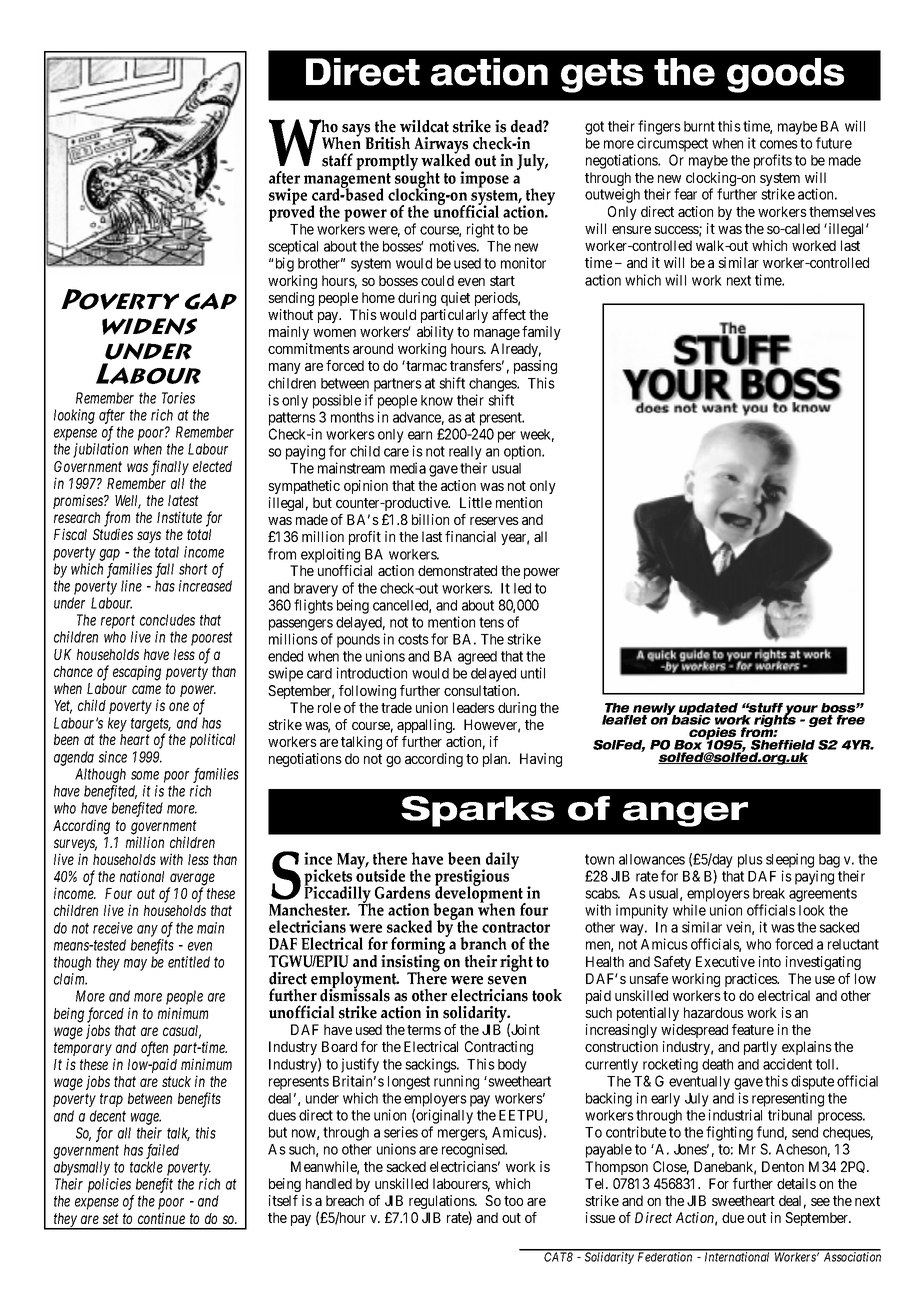 The height and width of the page is (1308, 924). What do you see at coordinates (779, 144) in the page?
I see `comes` at bounding box center [779, 144].
